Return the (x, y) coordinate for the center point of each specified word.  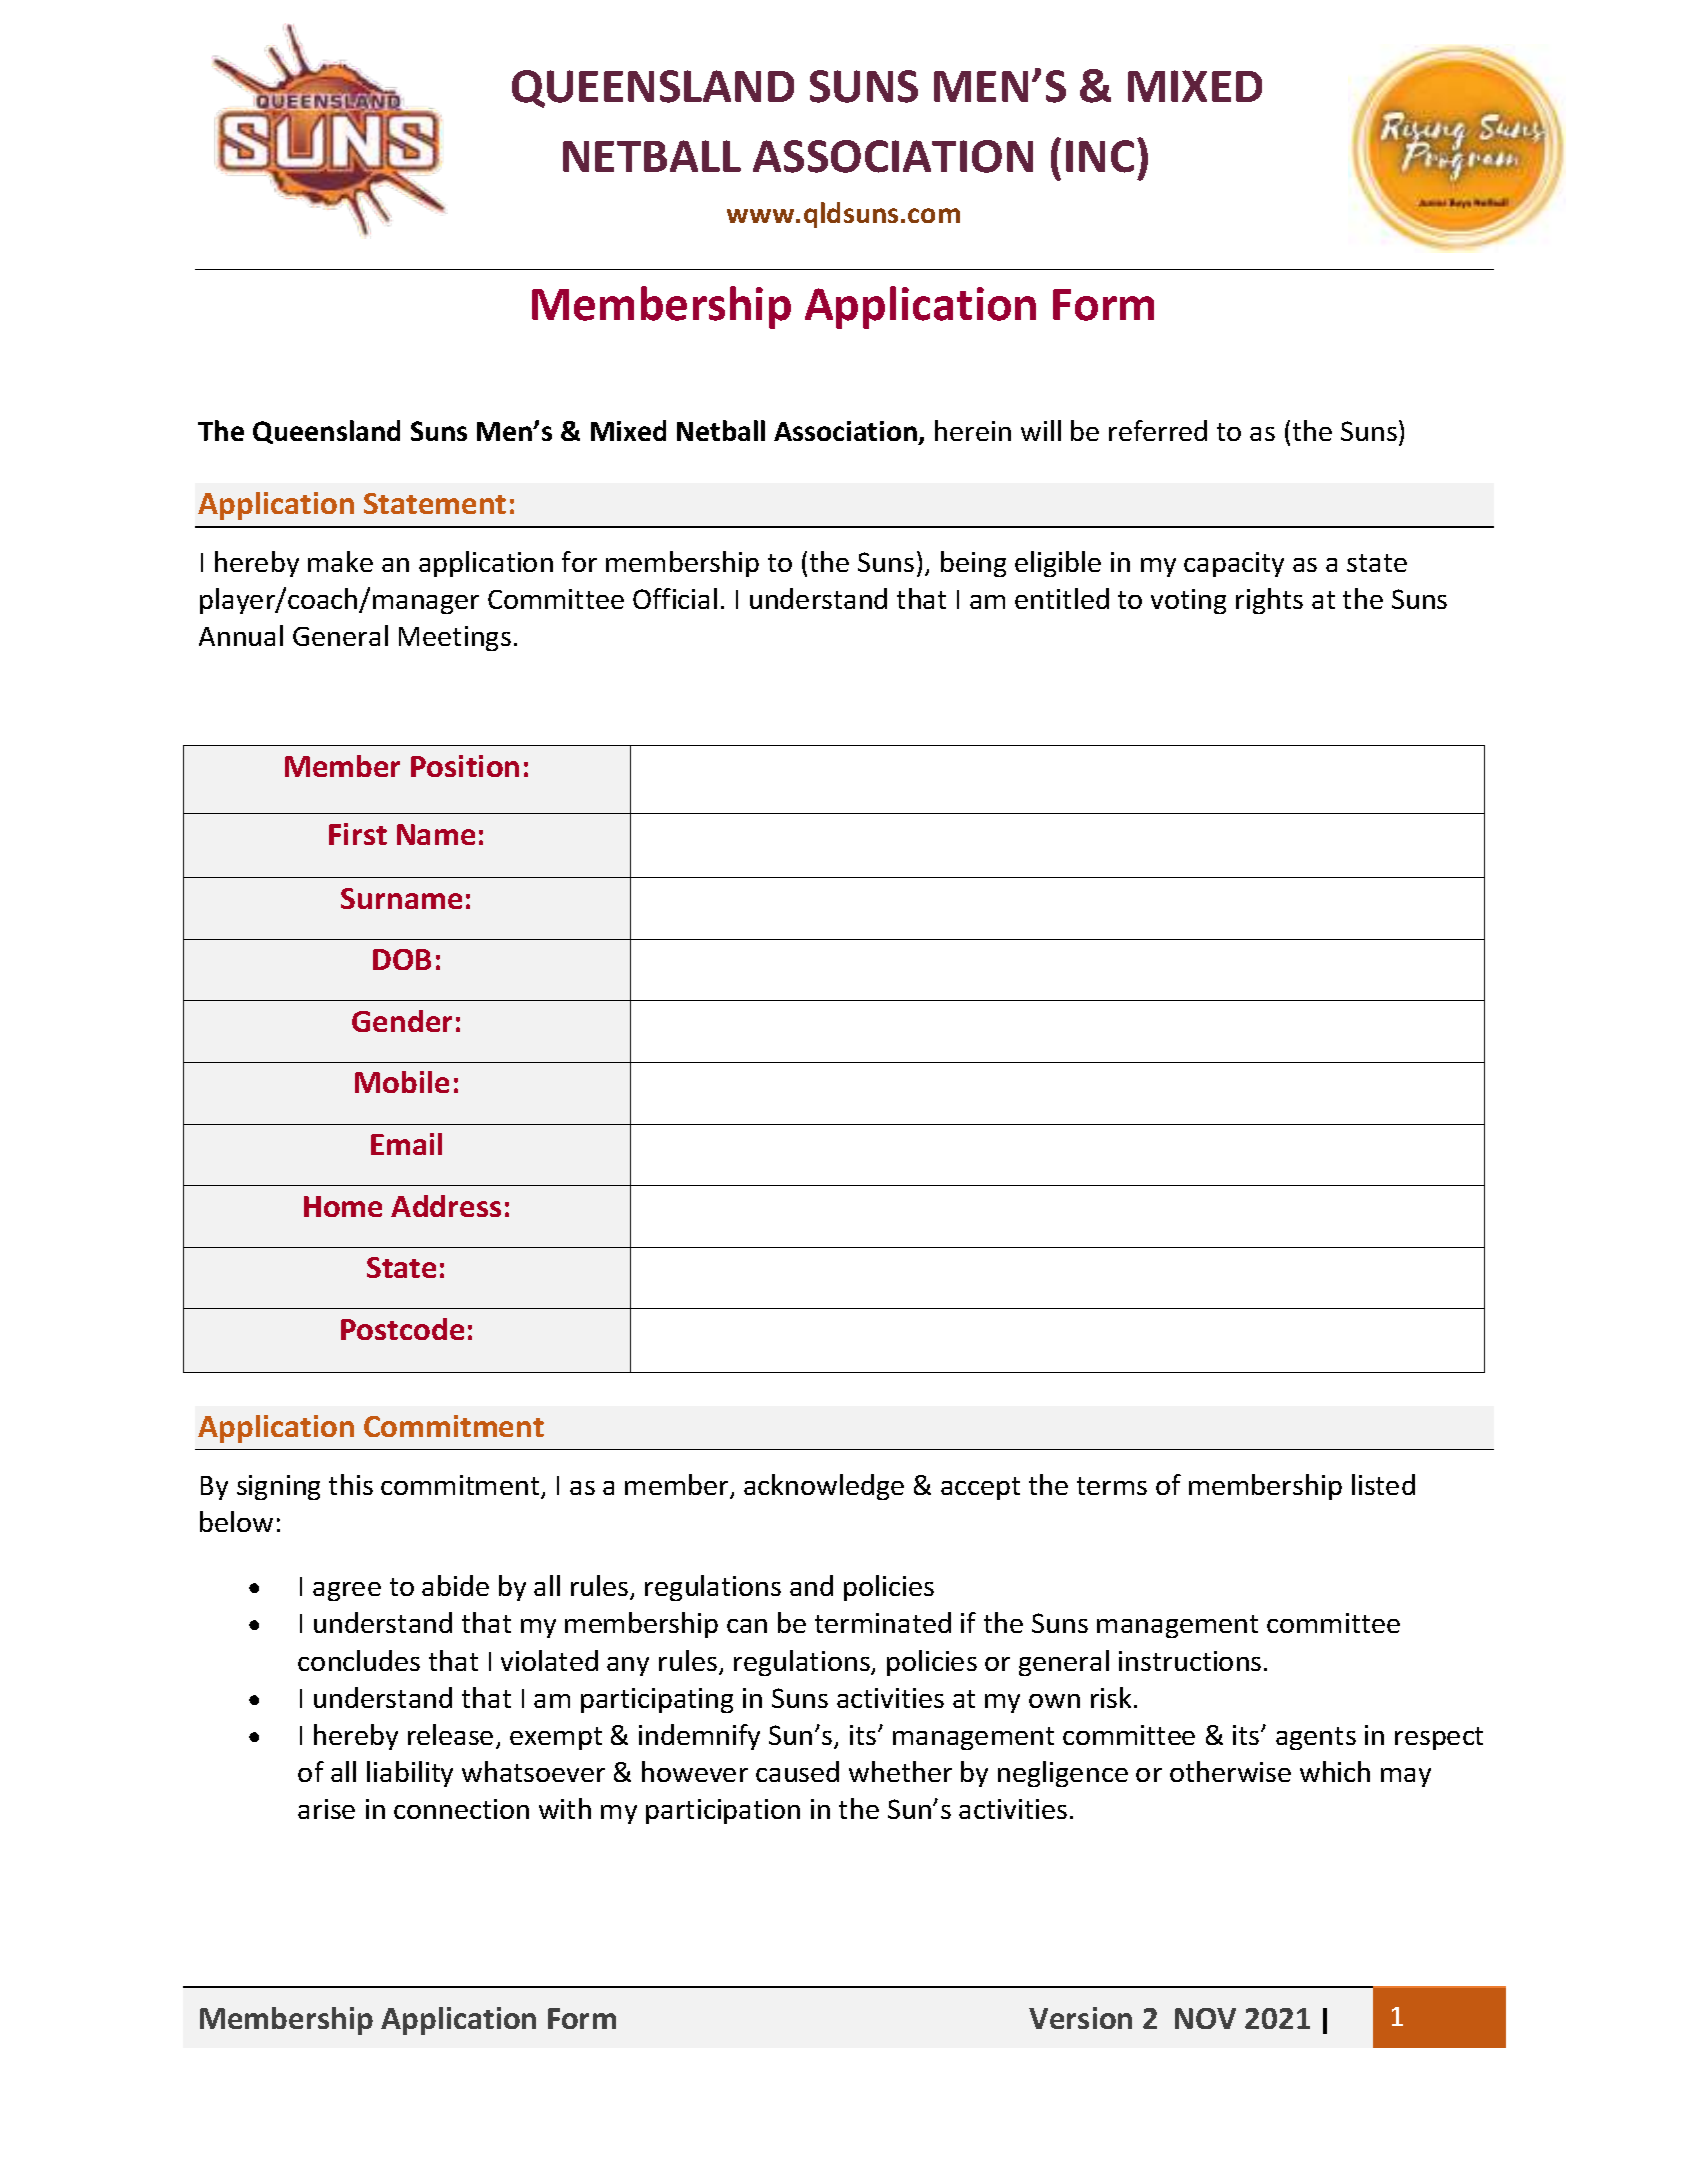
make (340, 561)
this (351, 1484)
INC (1100, 156)
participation (723, 1811)
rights (1269, 601)
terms (1112, 1486)
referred (1158, 430)
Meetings (455, 638)
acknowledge (824, 1487)
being (973, 564)
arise (326, 1809)
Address (446, 1206)
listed (1383, 1484)
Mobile (402, 1082)
